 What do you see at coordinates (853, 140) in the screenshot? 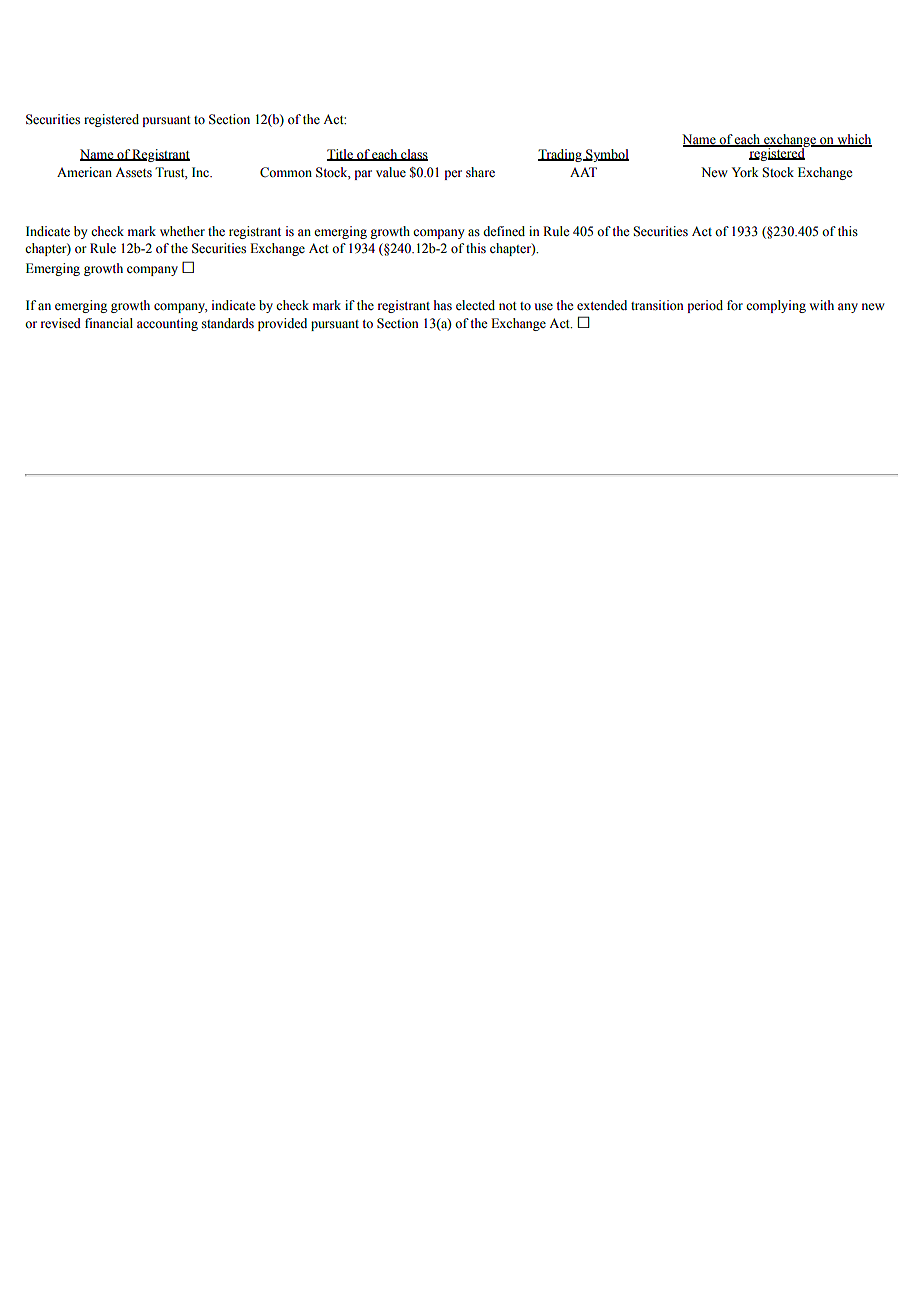
I see `which` at bounding box center [853, 140].
